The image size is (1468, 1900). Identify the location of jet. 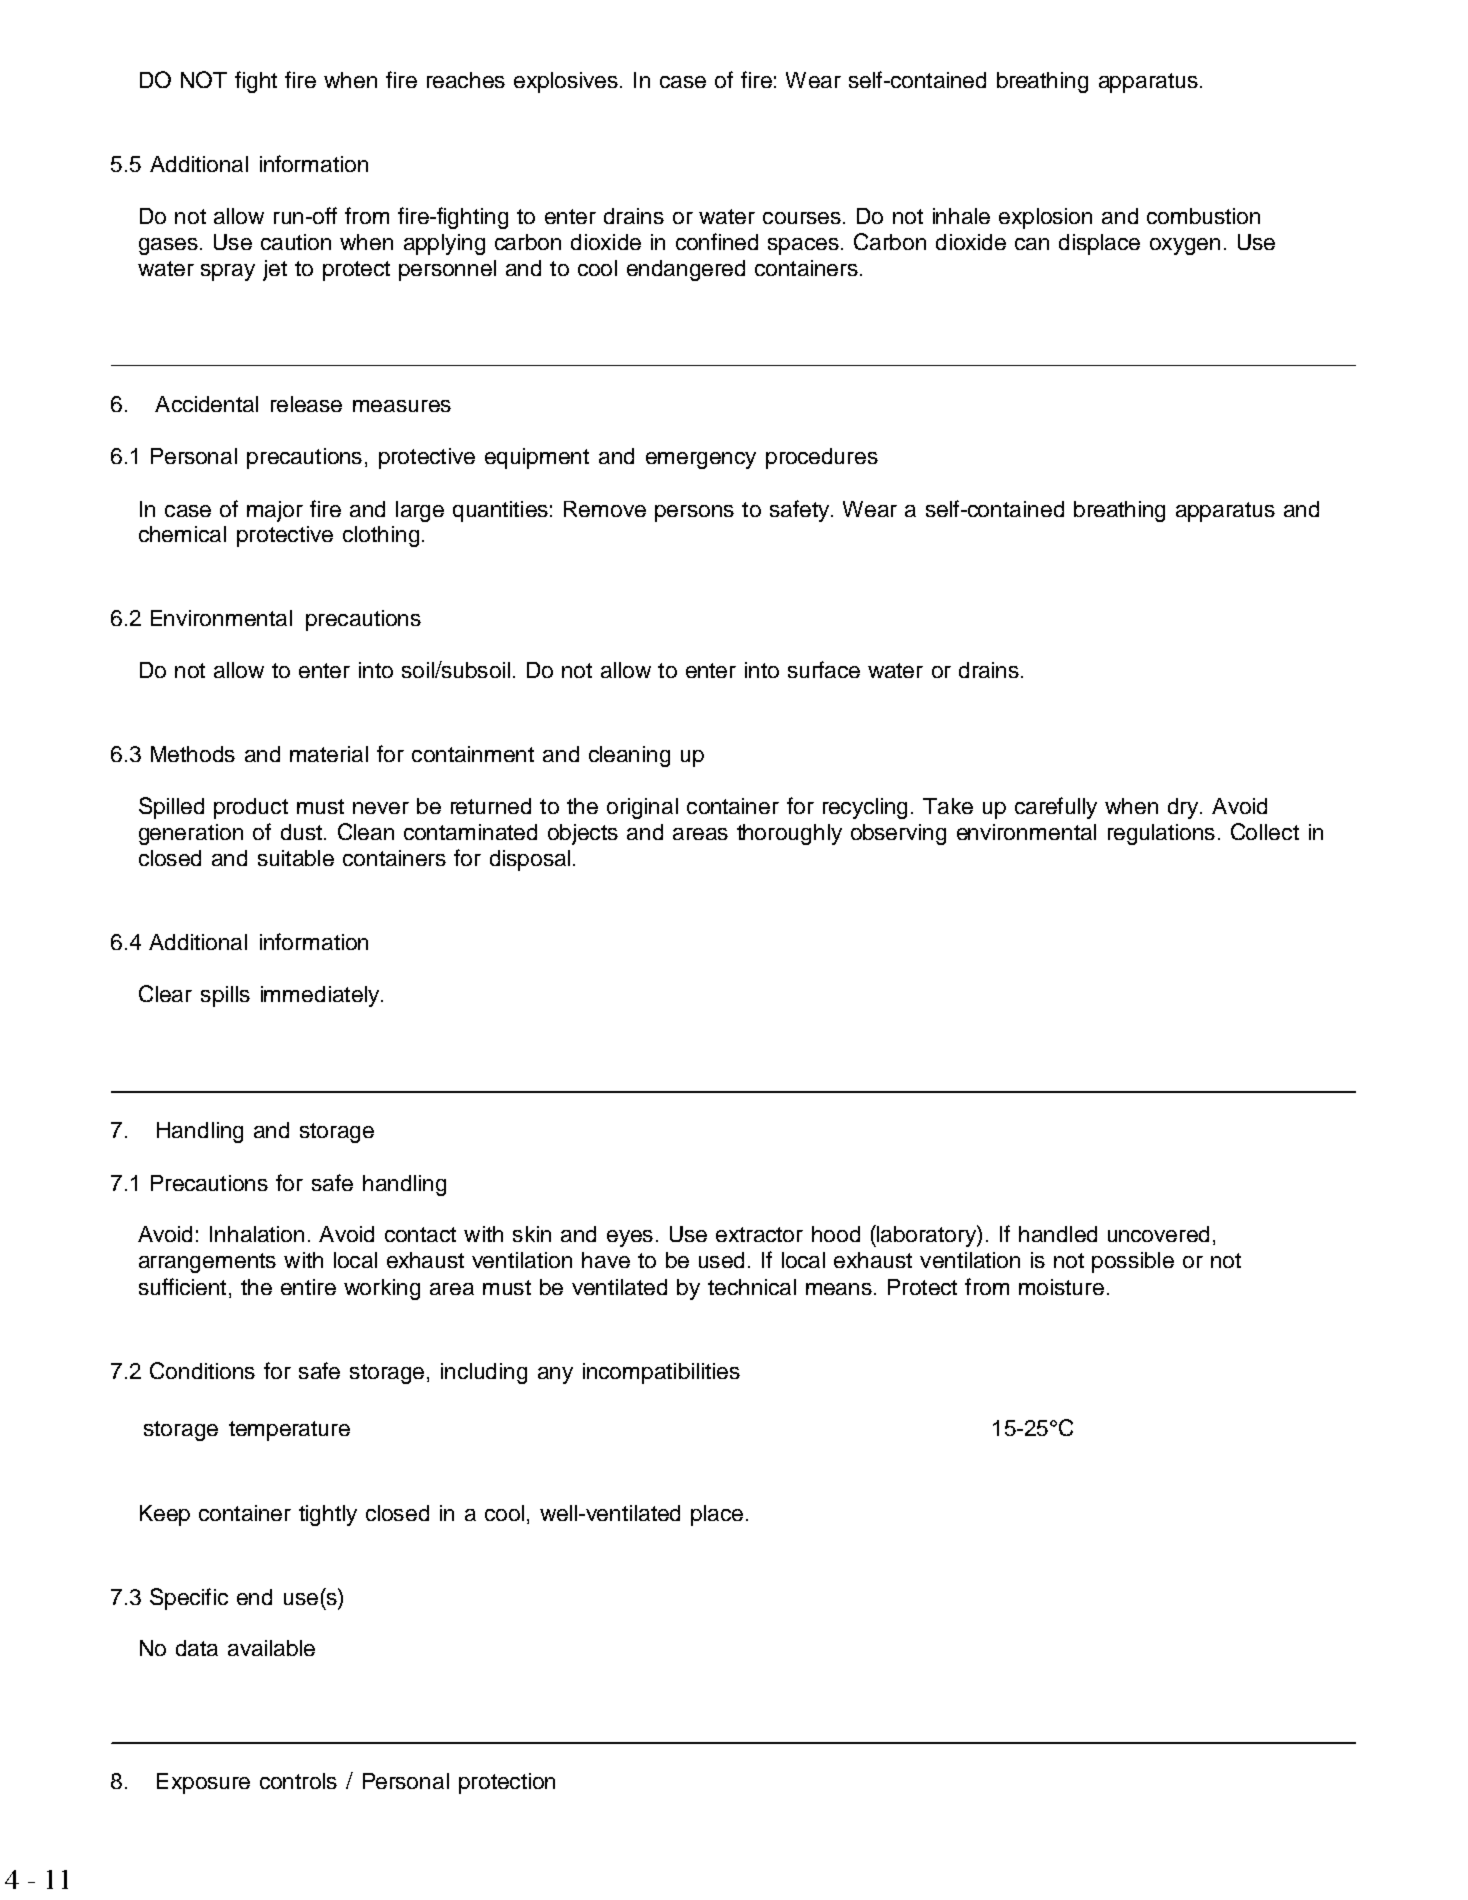
(275, 270).
